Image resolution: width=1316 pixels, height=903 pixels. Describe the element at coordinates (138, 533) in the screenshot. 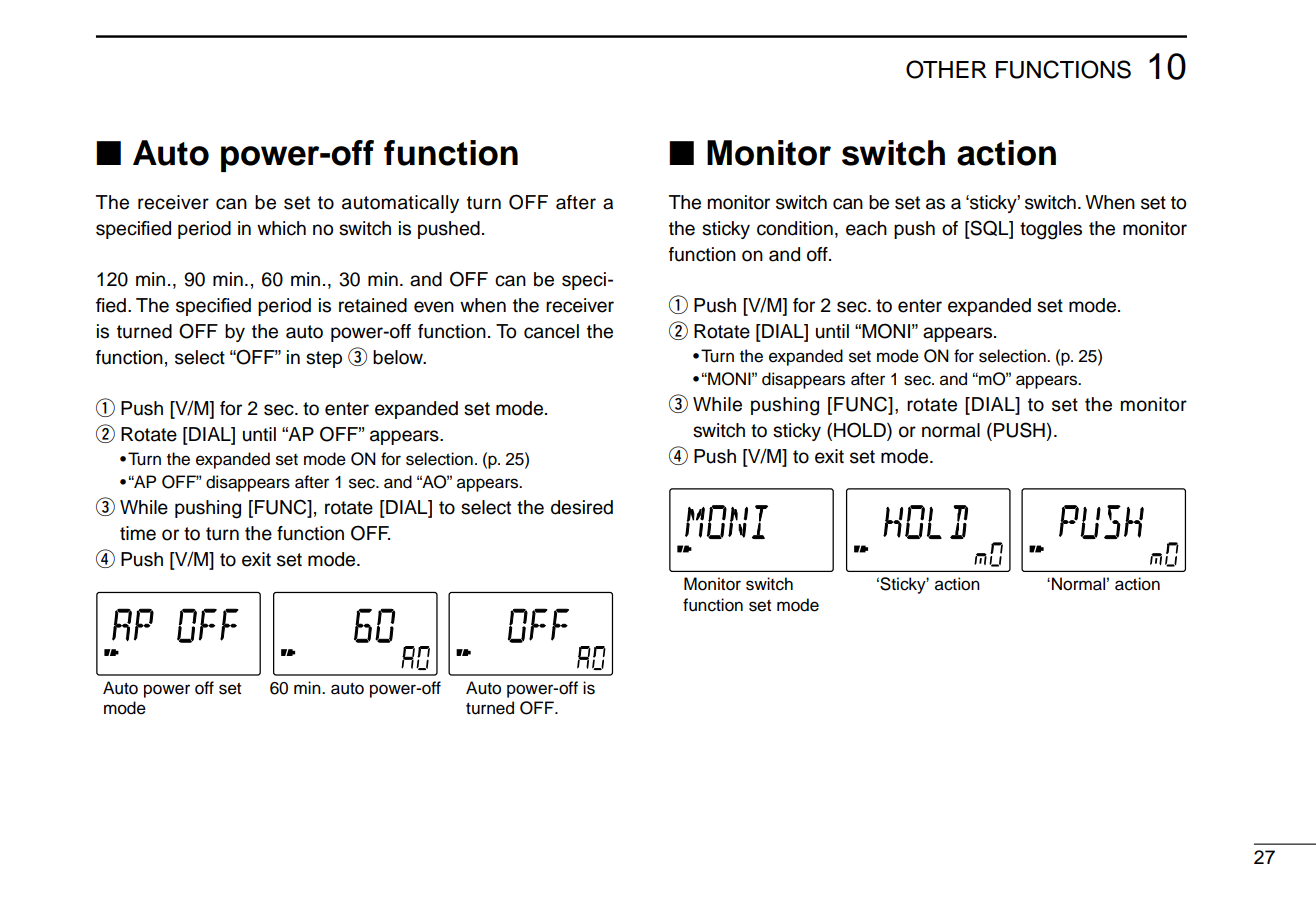

I see `time` at that location.
